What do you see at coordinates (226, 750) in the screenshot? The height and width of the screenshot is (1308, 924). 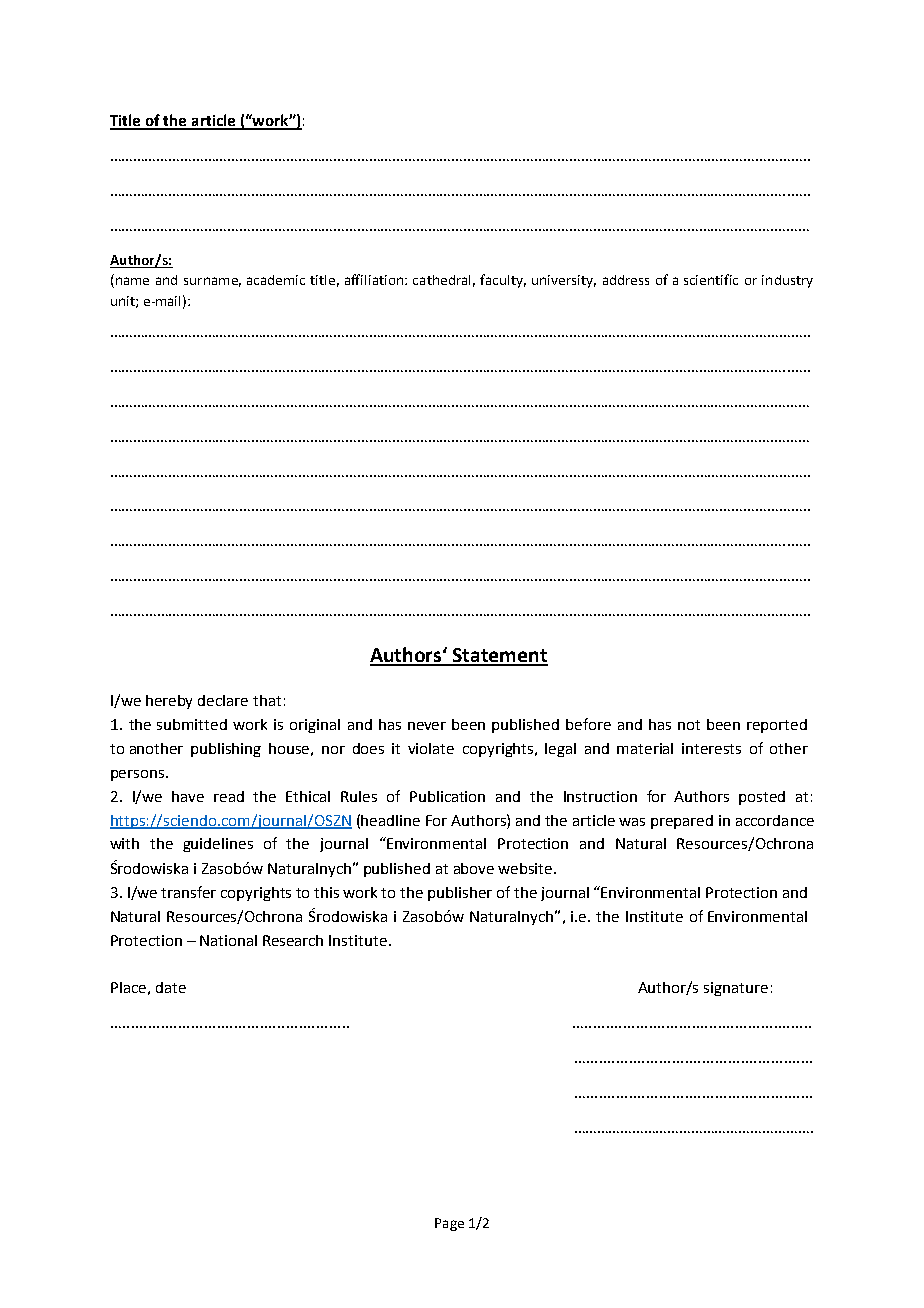 I see `publishing` at bounding box center [226, 750].
